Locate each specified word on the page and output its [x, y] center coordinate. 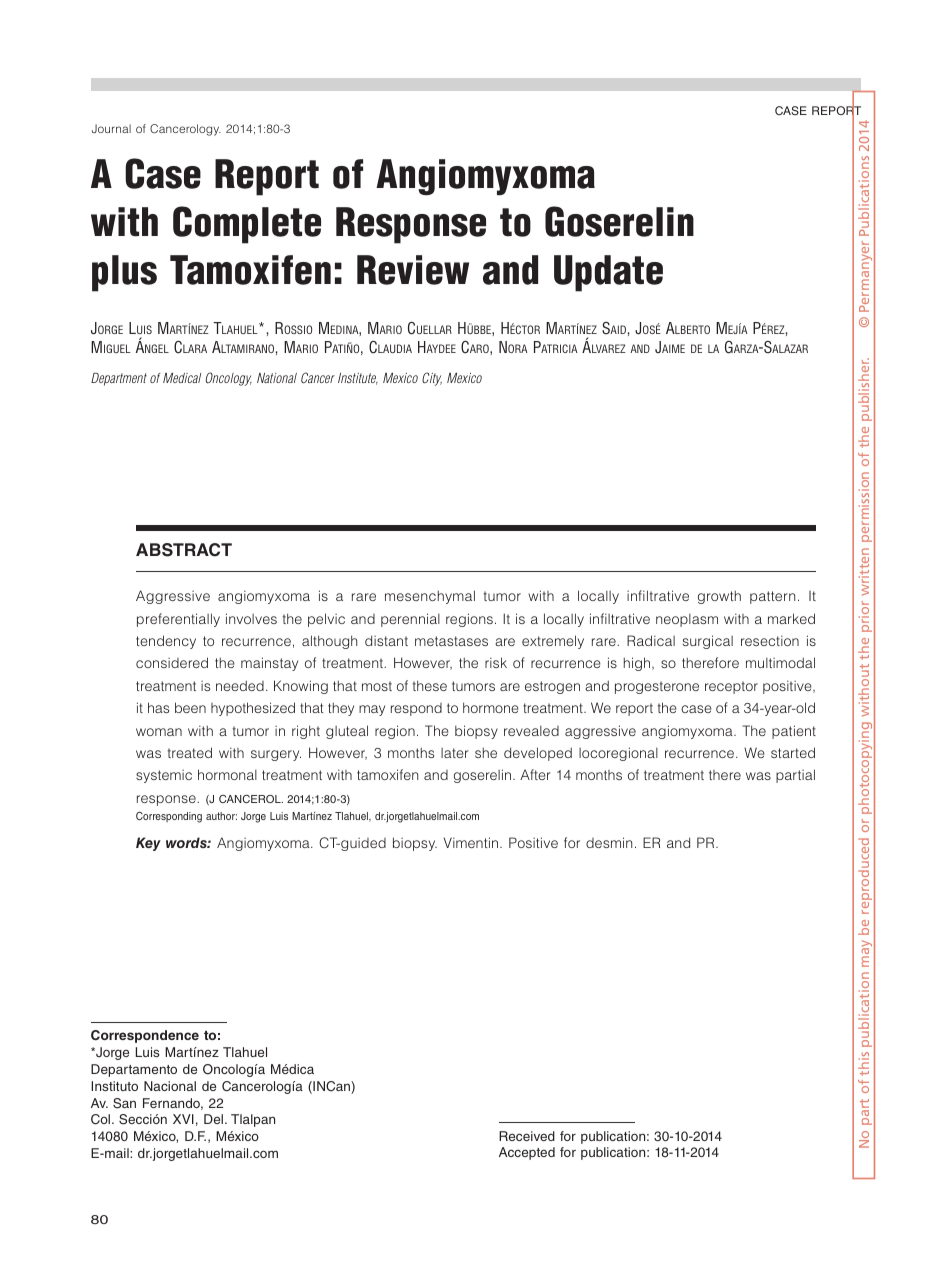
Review [413, 270]
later [455, 753]
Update [608, 273]
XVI [183, 1119]
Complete [247, 225]
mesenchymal [430, 597]
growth [719, 597]
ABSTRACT [184, 550]
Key [148, 844]
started [793, 752]
